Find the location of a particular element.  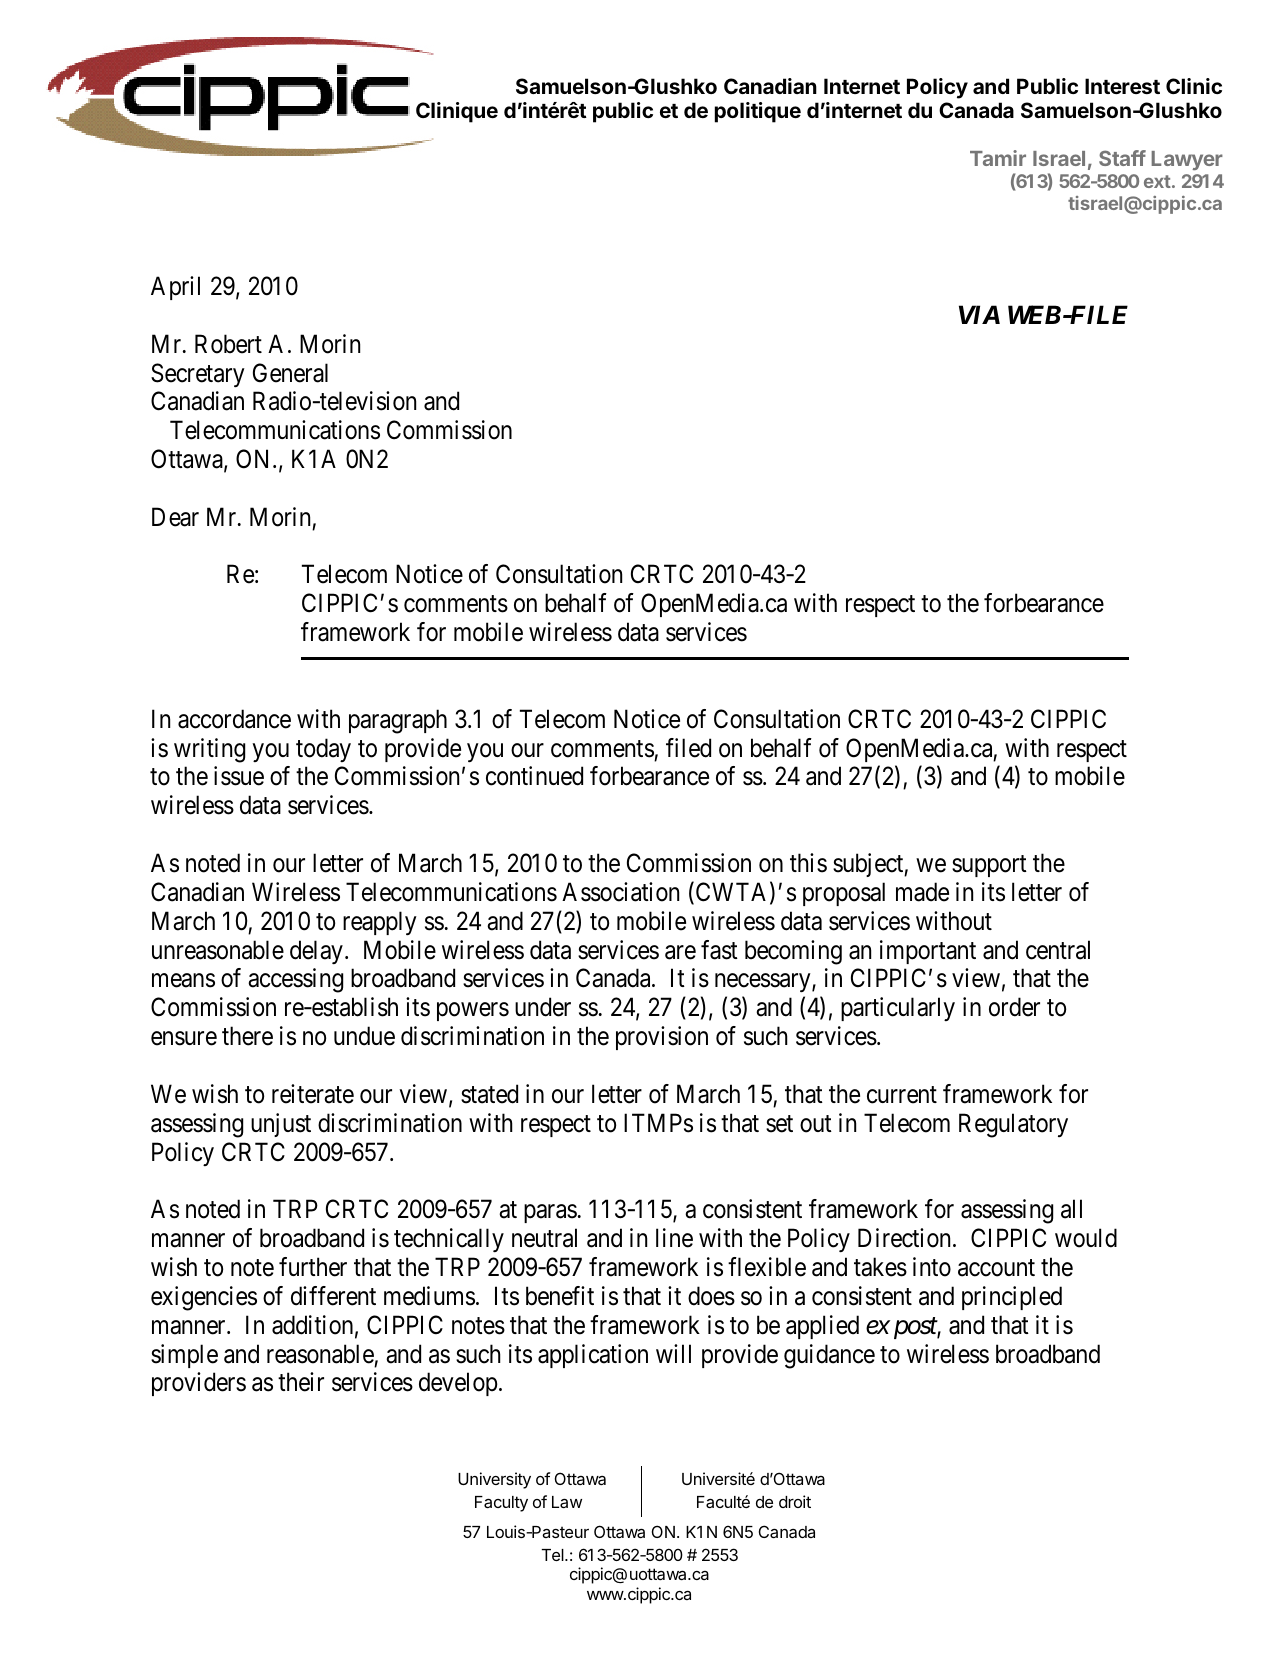

accessing is located at coordinates (295, 980).
